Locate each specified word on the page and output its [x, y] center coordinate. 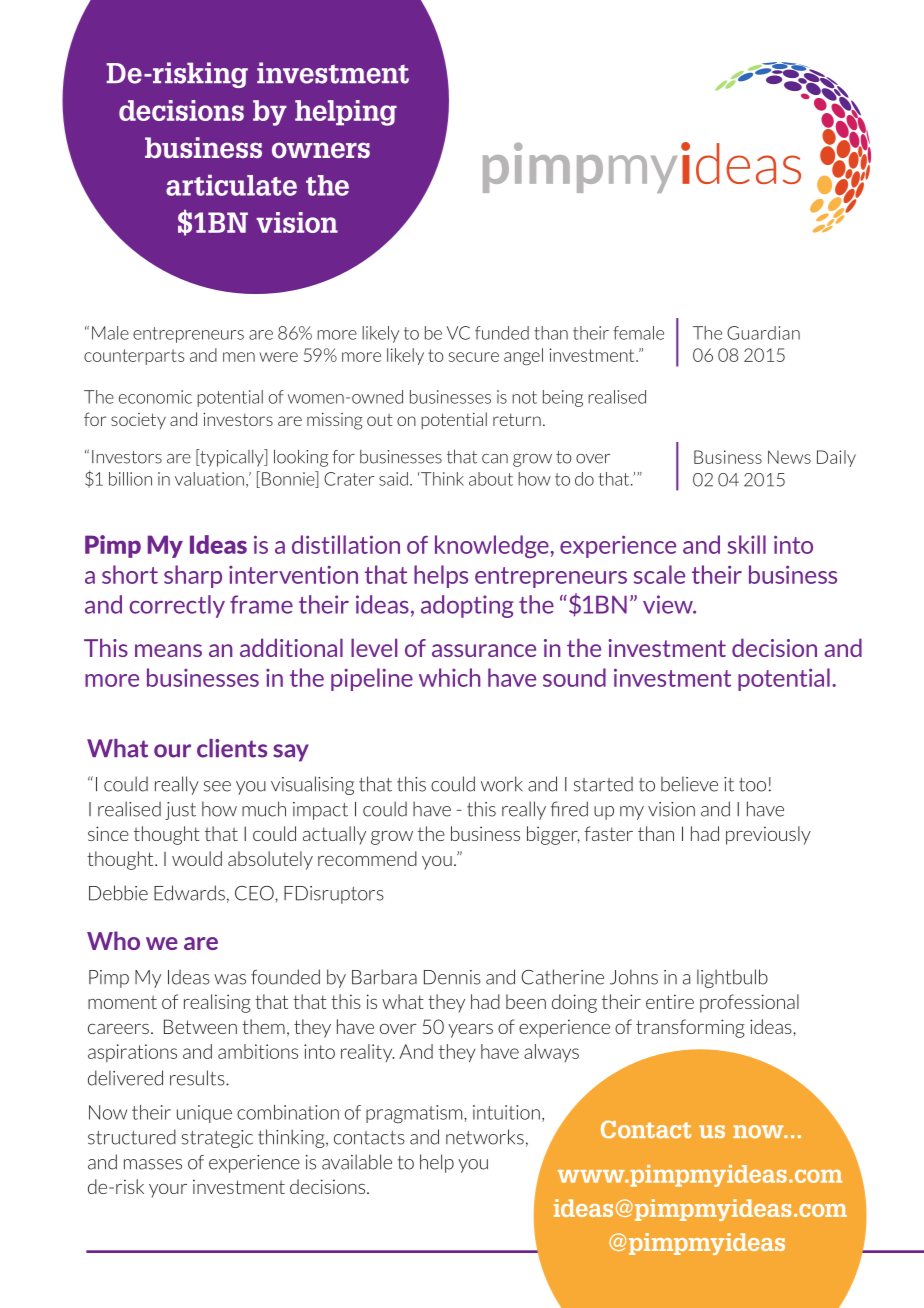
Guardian [763, 333]
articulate [231, 185]
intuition [506, 1112]
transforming [690, 1028]
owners [321, 150]
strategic [217, 1139]
